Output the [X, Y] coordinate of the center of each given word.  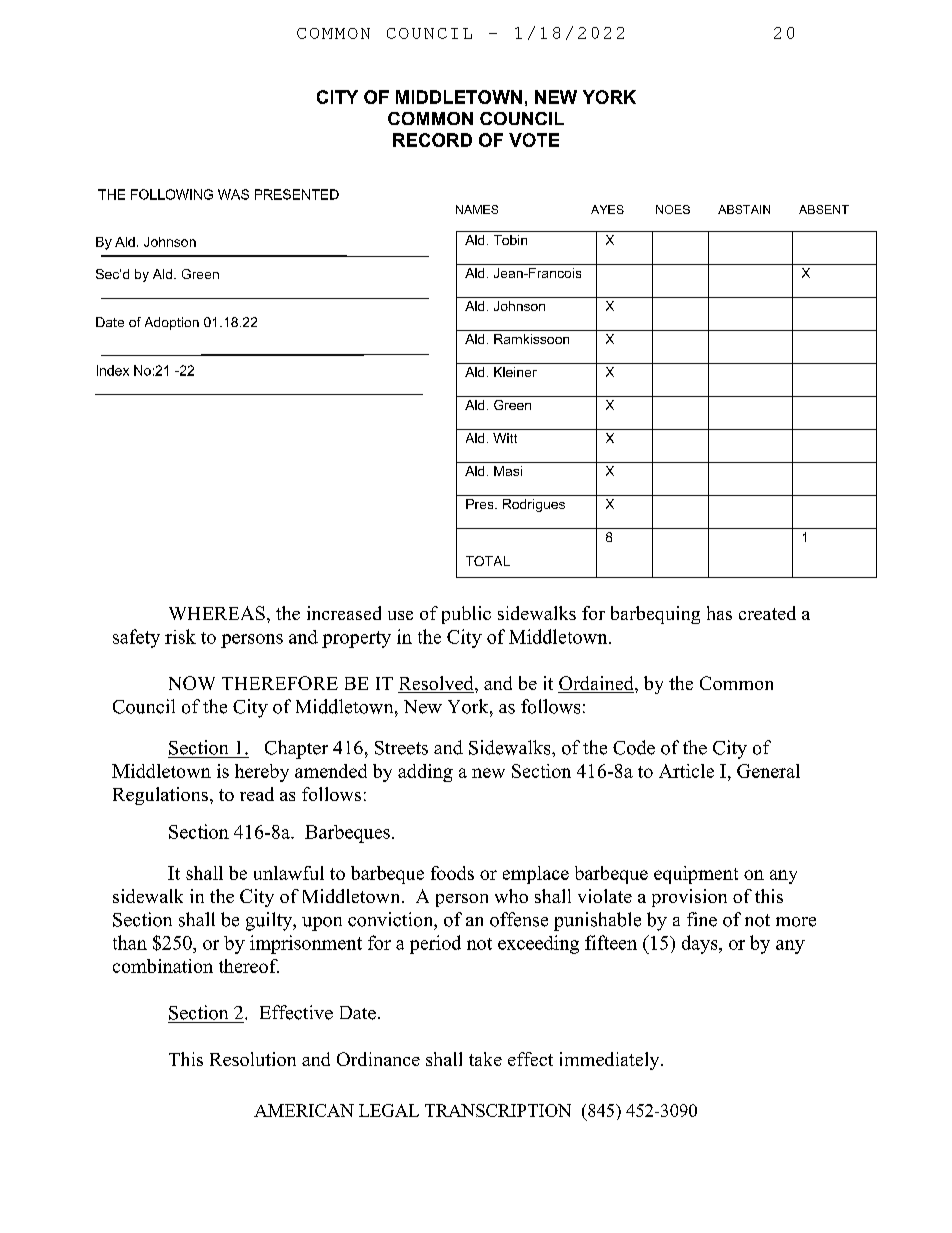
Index [113, 370]
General [768, 771]
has [719, 613]
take [485, 1059]
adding [425, 773]
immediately [611, 1061]
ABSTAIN [744, 209]
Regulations [160, 796]
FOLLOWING [172, 194]
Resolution [253, 1059]
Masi [508, 471]
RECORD [432, 140]
